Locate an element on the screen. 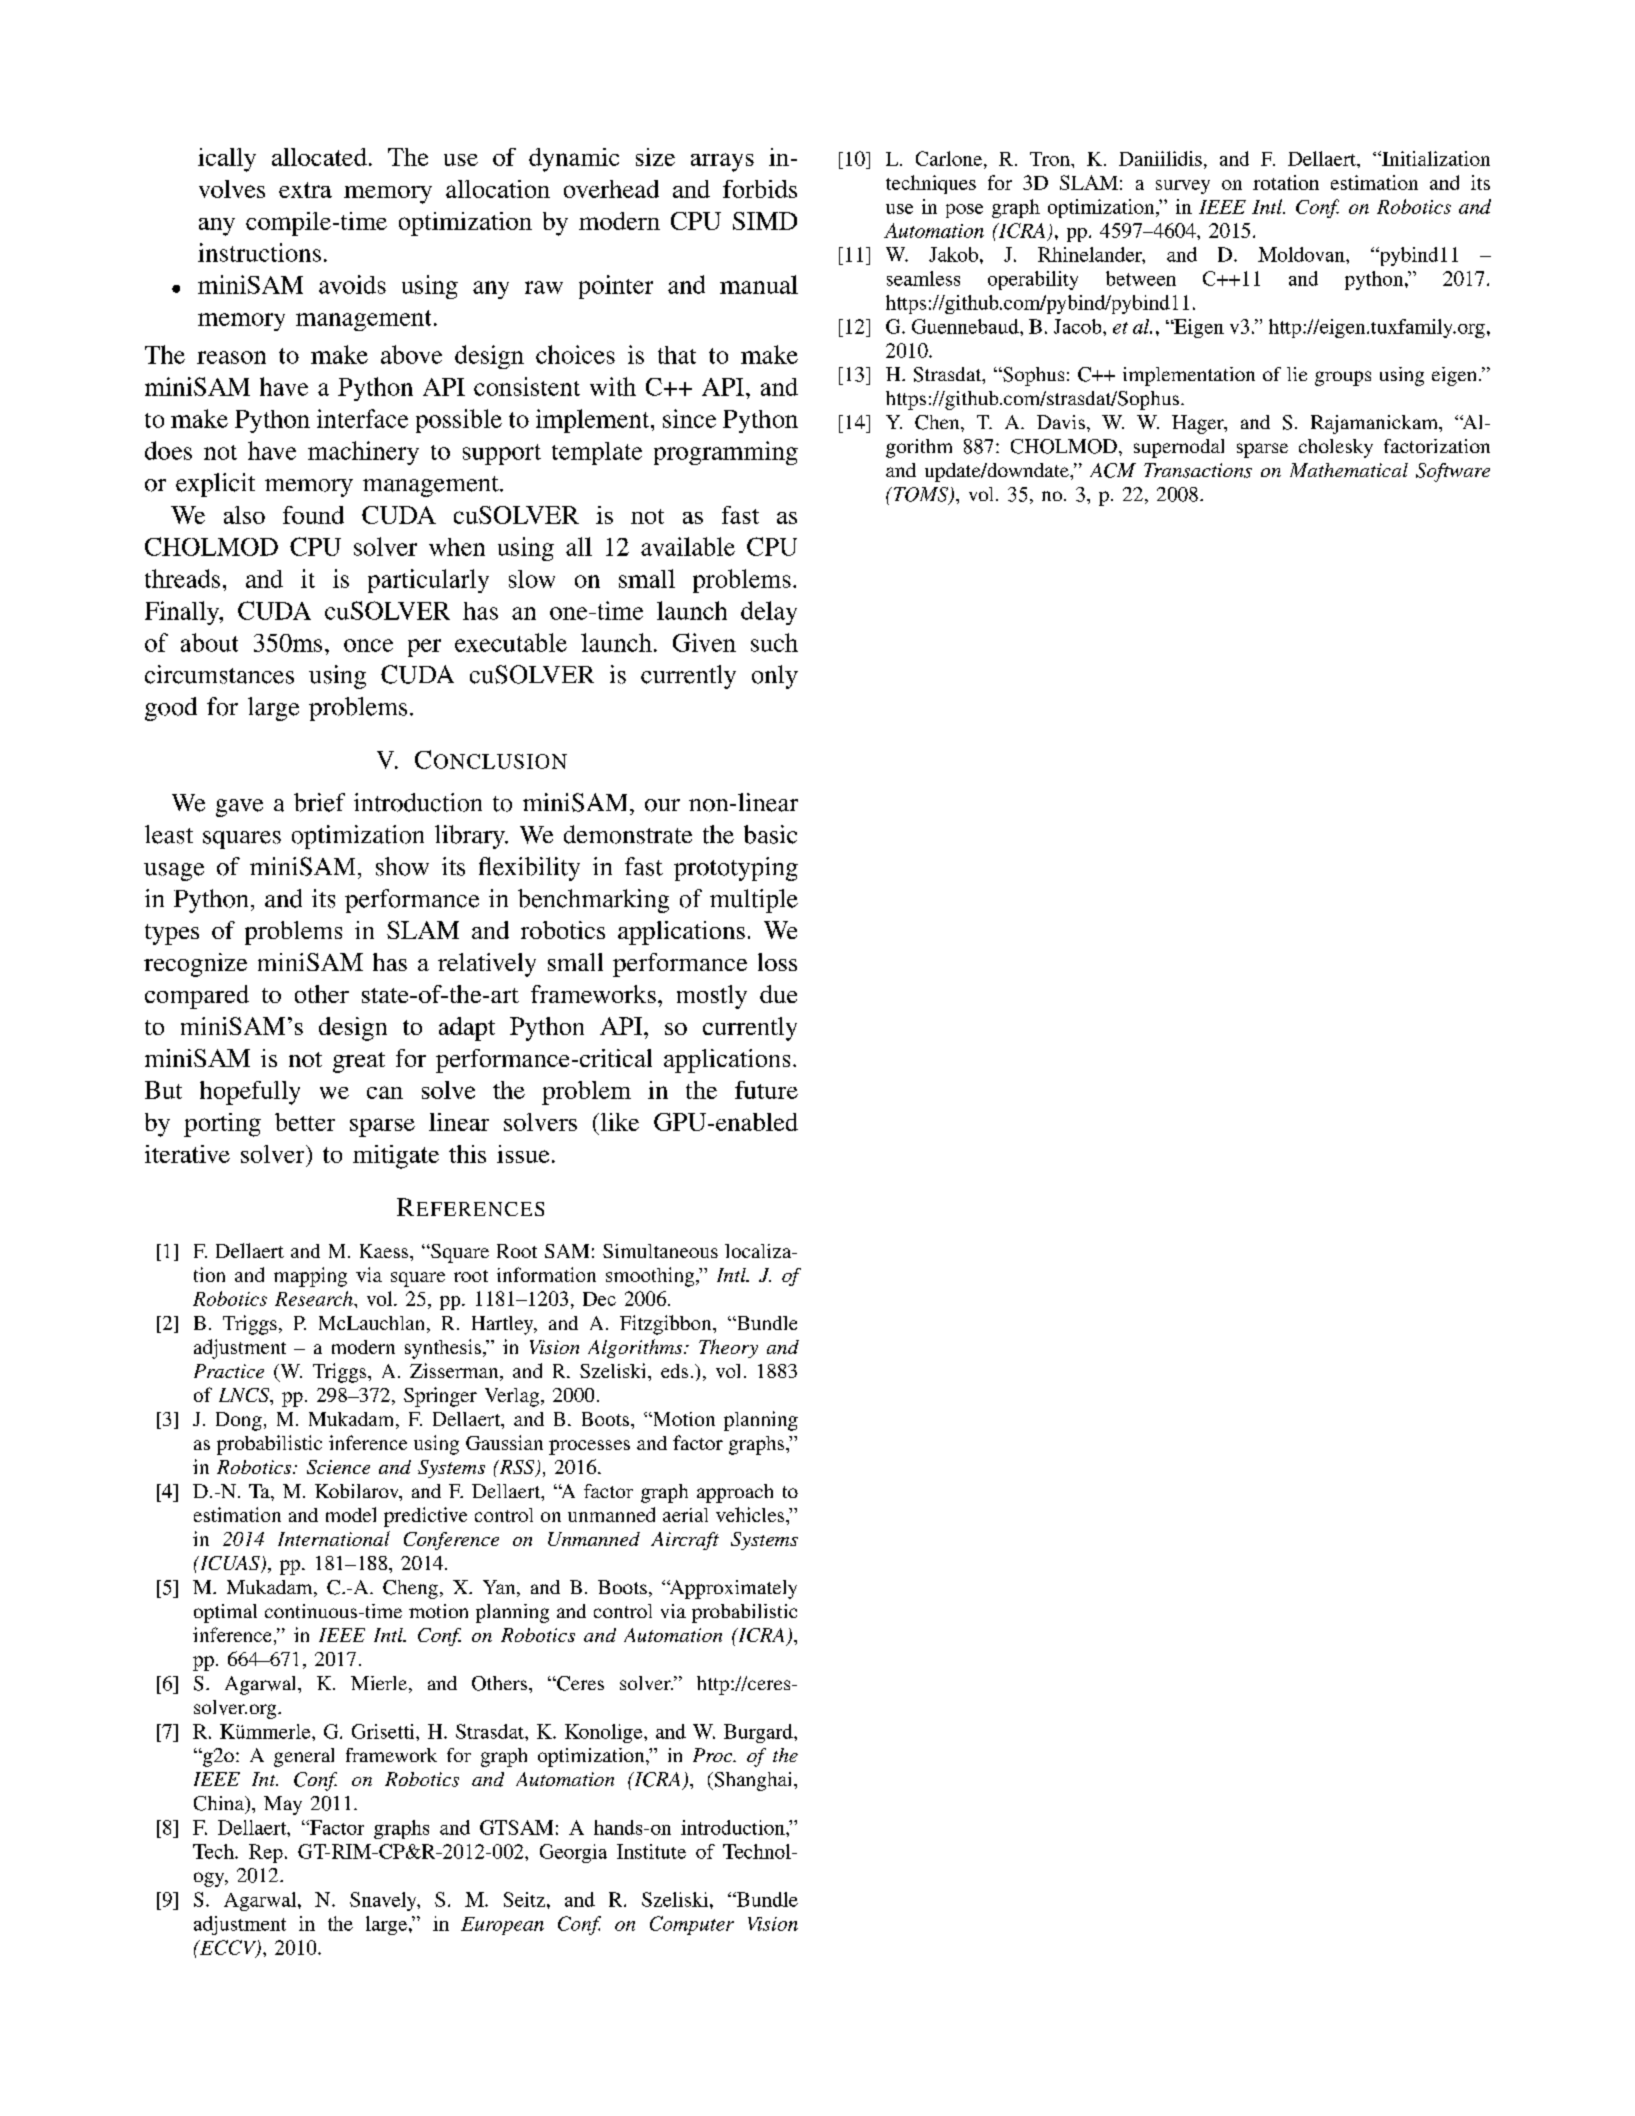  SIMD is located at coordinates (765, 221).
